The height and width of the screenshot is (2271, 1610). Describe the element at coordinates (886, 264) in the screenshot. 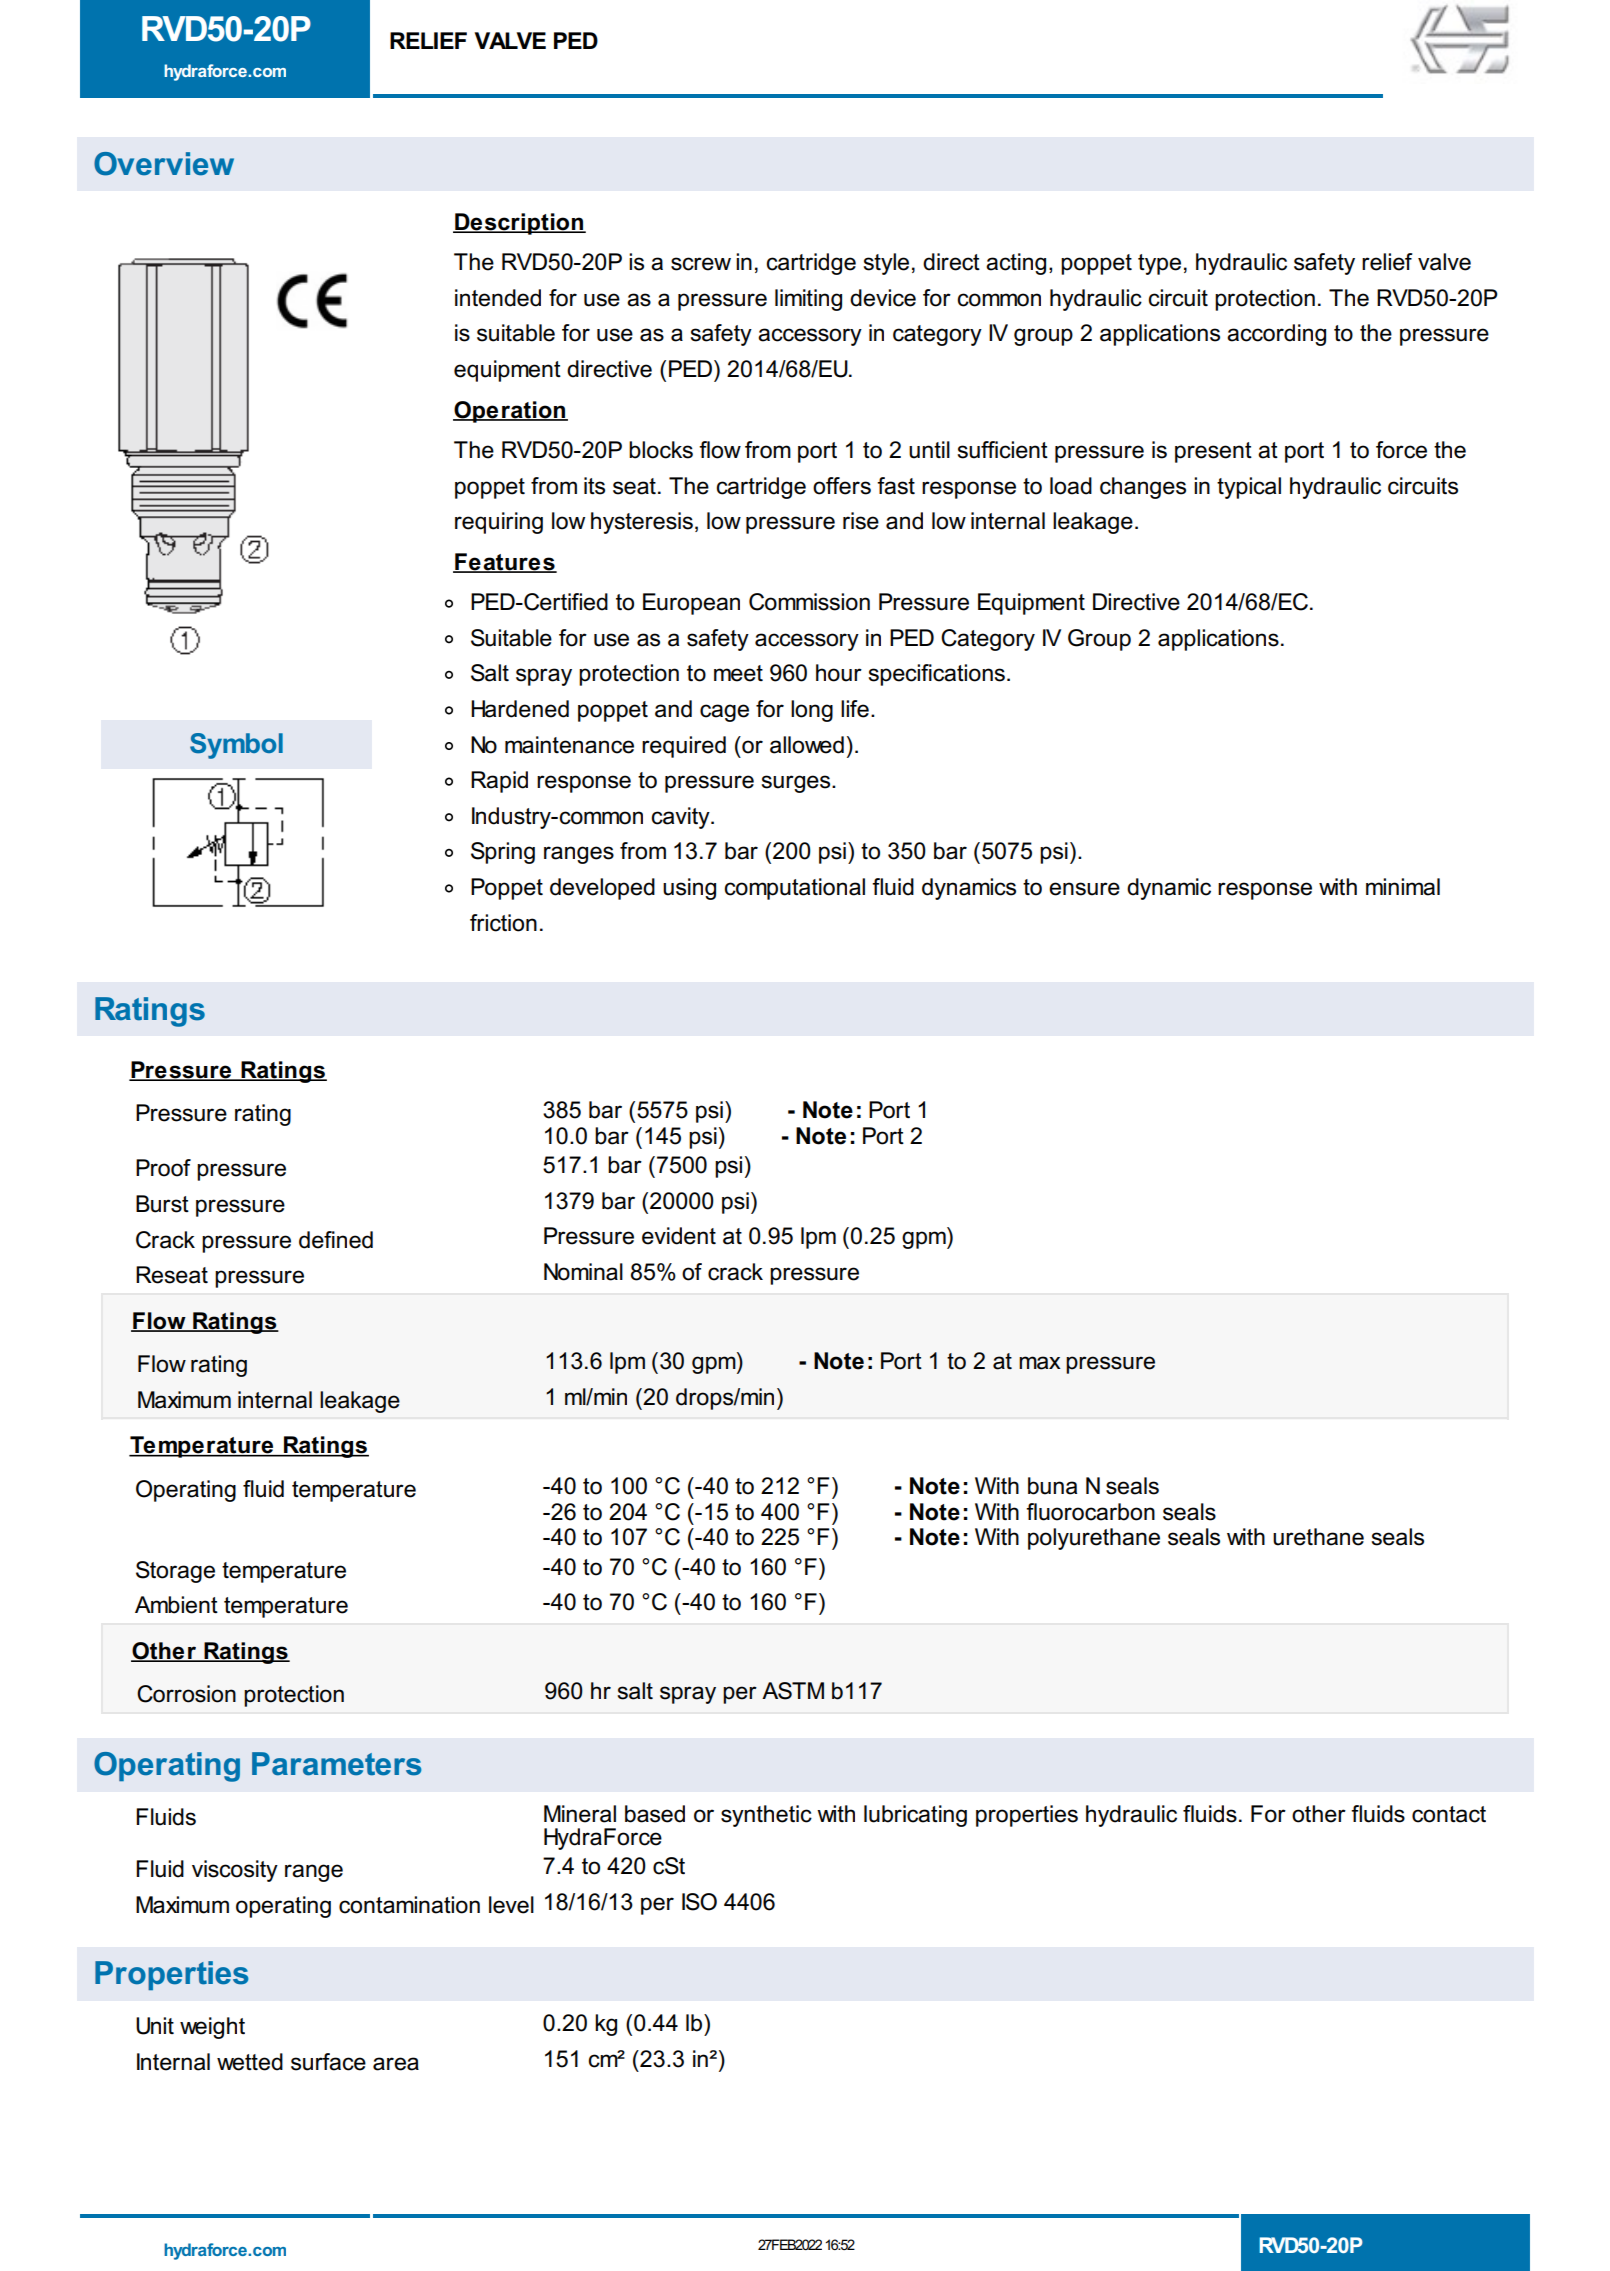

I see `style` at that location.
